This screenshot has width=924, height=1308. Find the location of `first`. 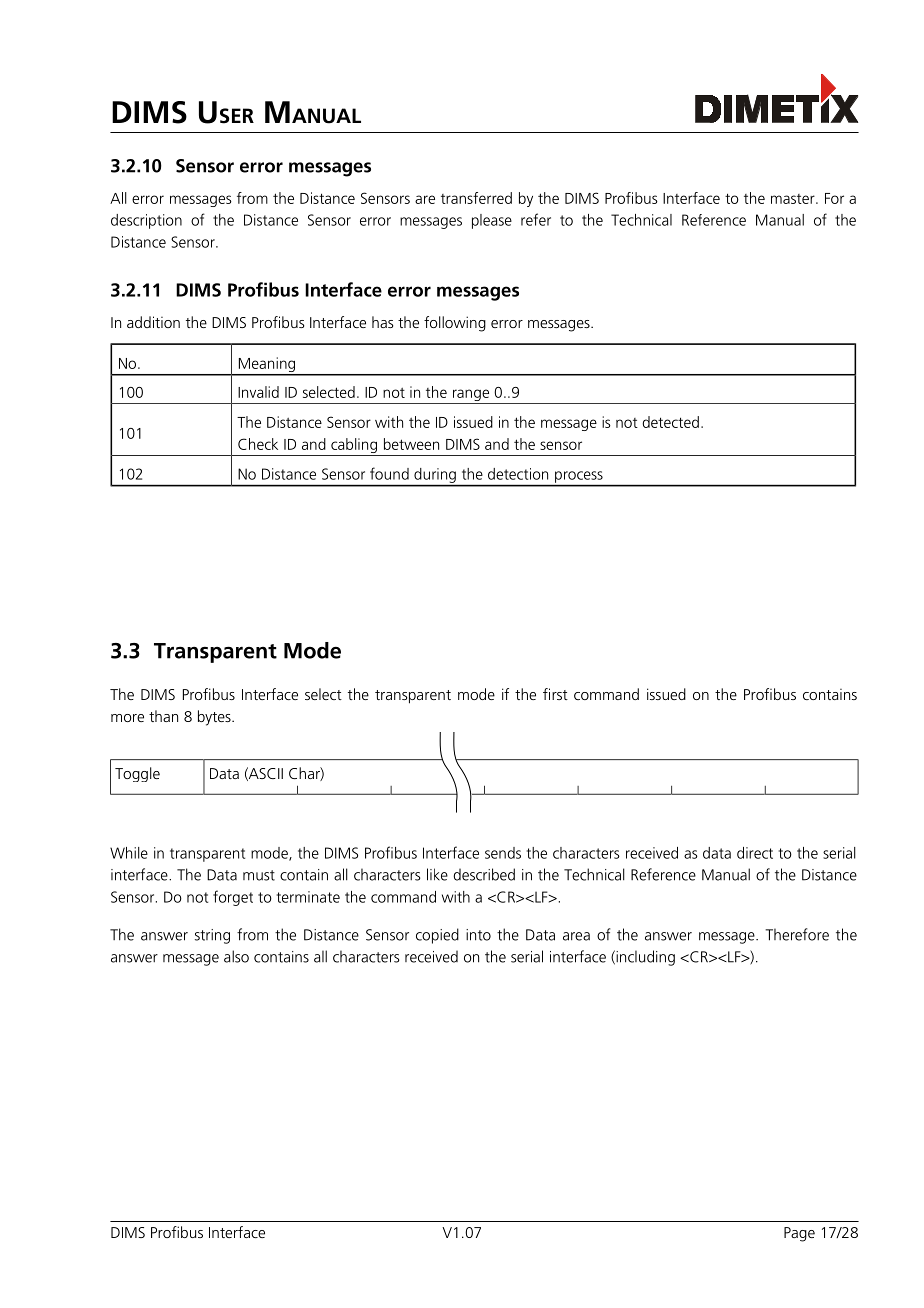

first is located at coordinates (555, 694).
